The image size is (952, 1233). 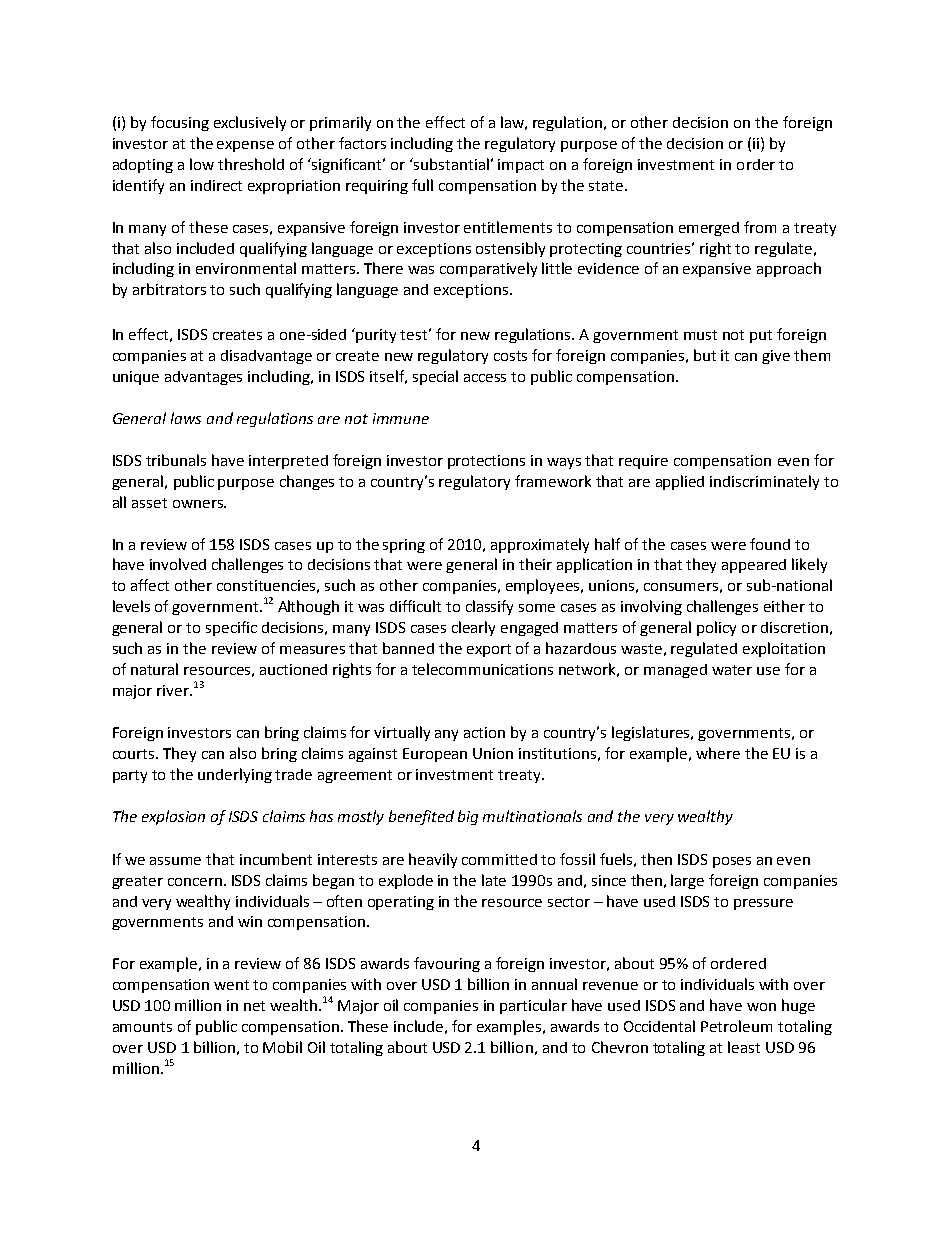 I want to click on Petroleum, so click(x=736, y=1026).
